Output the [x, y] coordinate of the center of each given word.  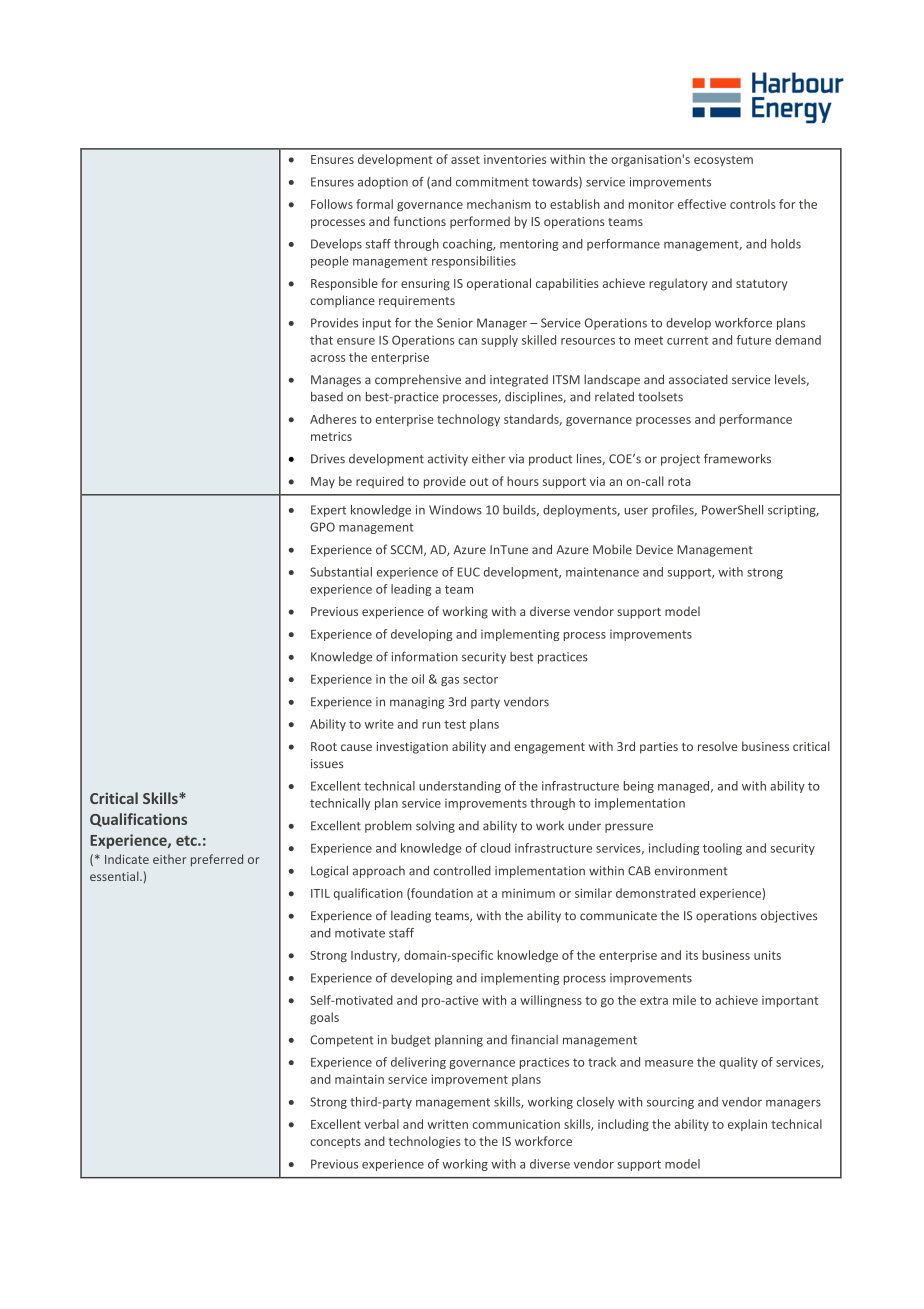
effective [702, 204]
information [425, 656]
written [447, 1124]
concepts [335, 1142]
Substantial [341, 572]
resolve [717, 746]
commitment [492, 182]
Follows [332, 204]
